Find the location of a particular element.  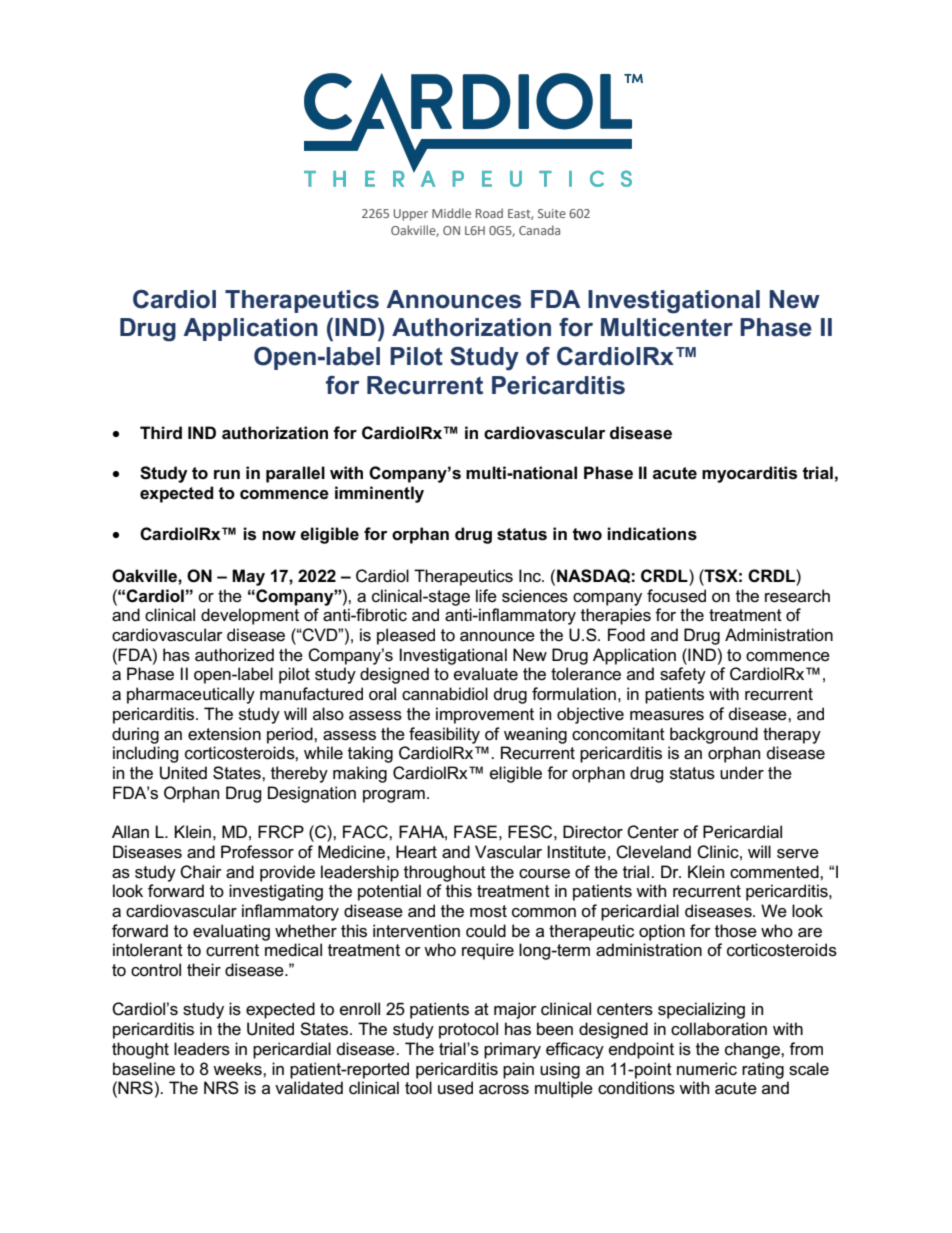

FASE is located at coordinates (475, 832).
